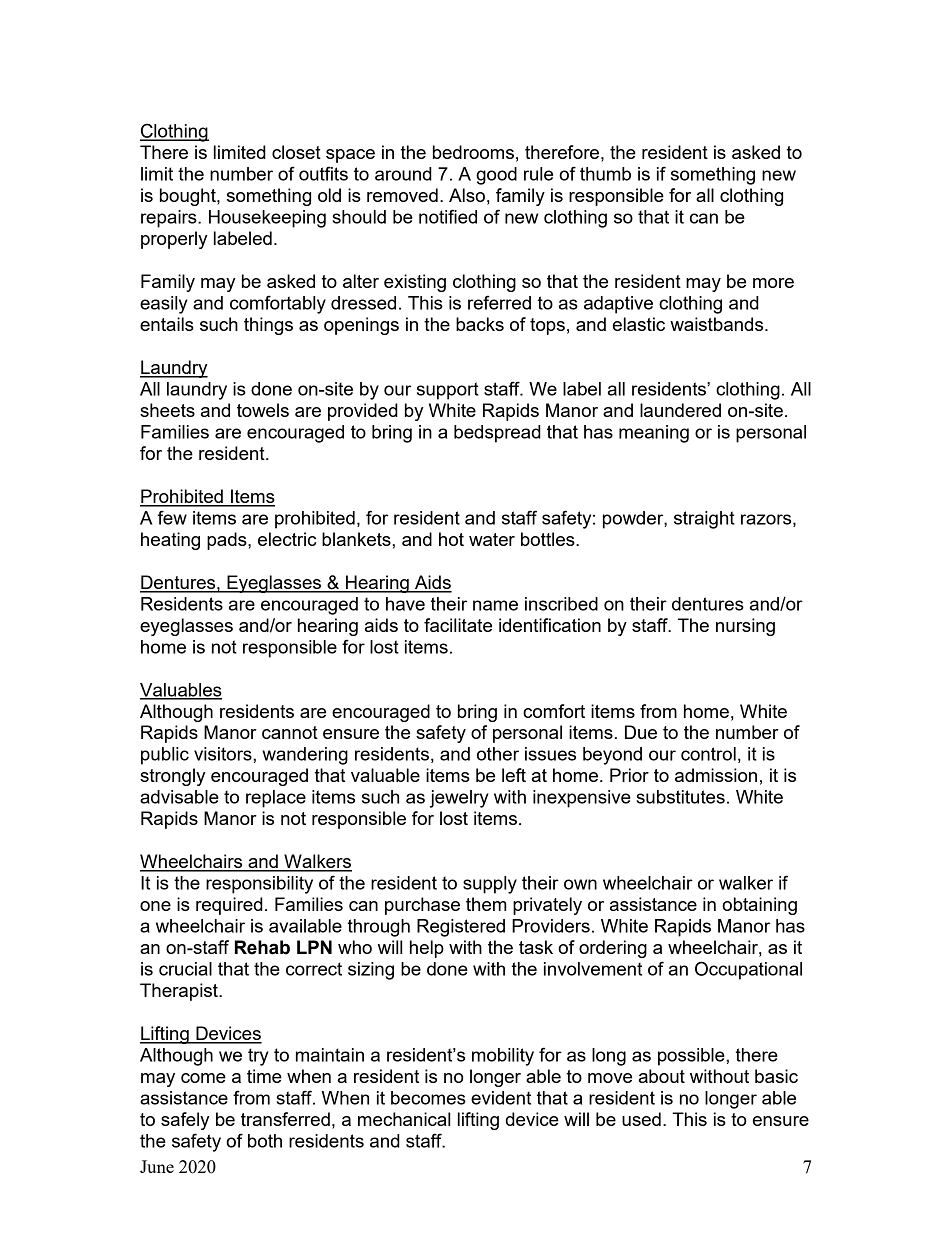 This screenshot has height=1233, width=952. What do you see at coordinates (448, 391) in the screenshot?
I see `support` at bounding box center [448, 391].
